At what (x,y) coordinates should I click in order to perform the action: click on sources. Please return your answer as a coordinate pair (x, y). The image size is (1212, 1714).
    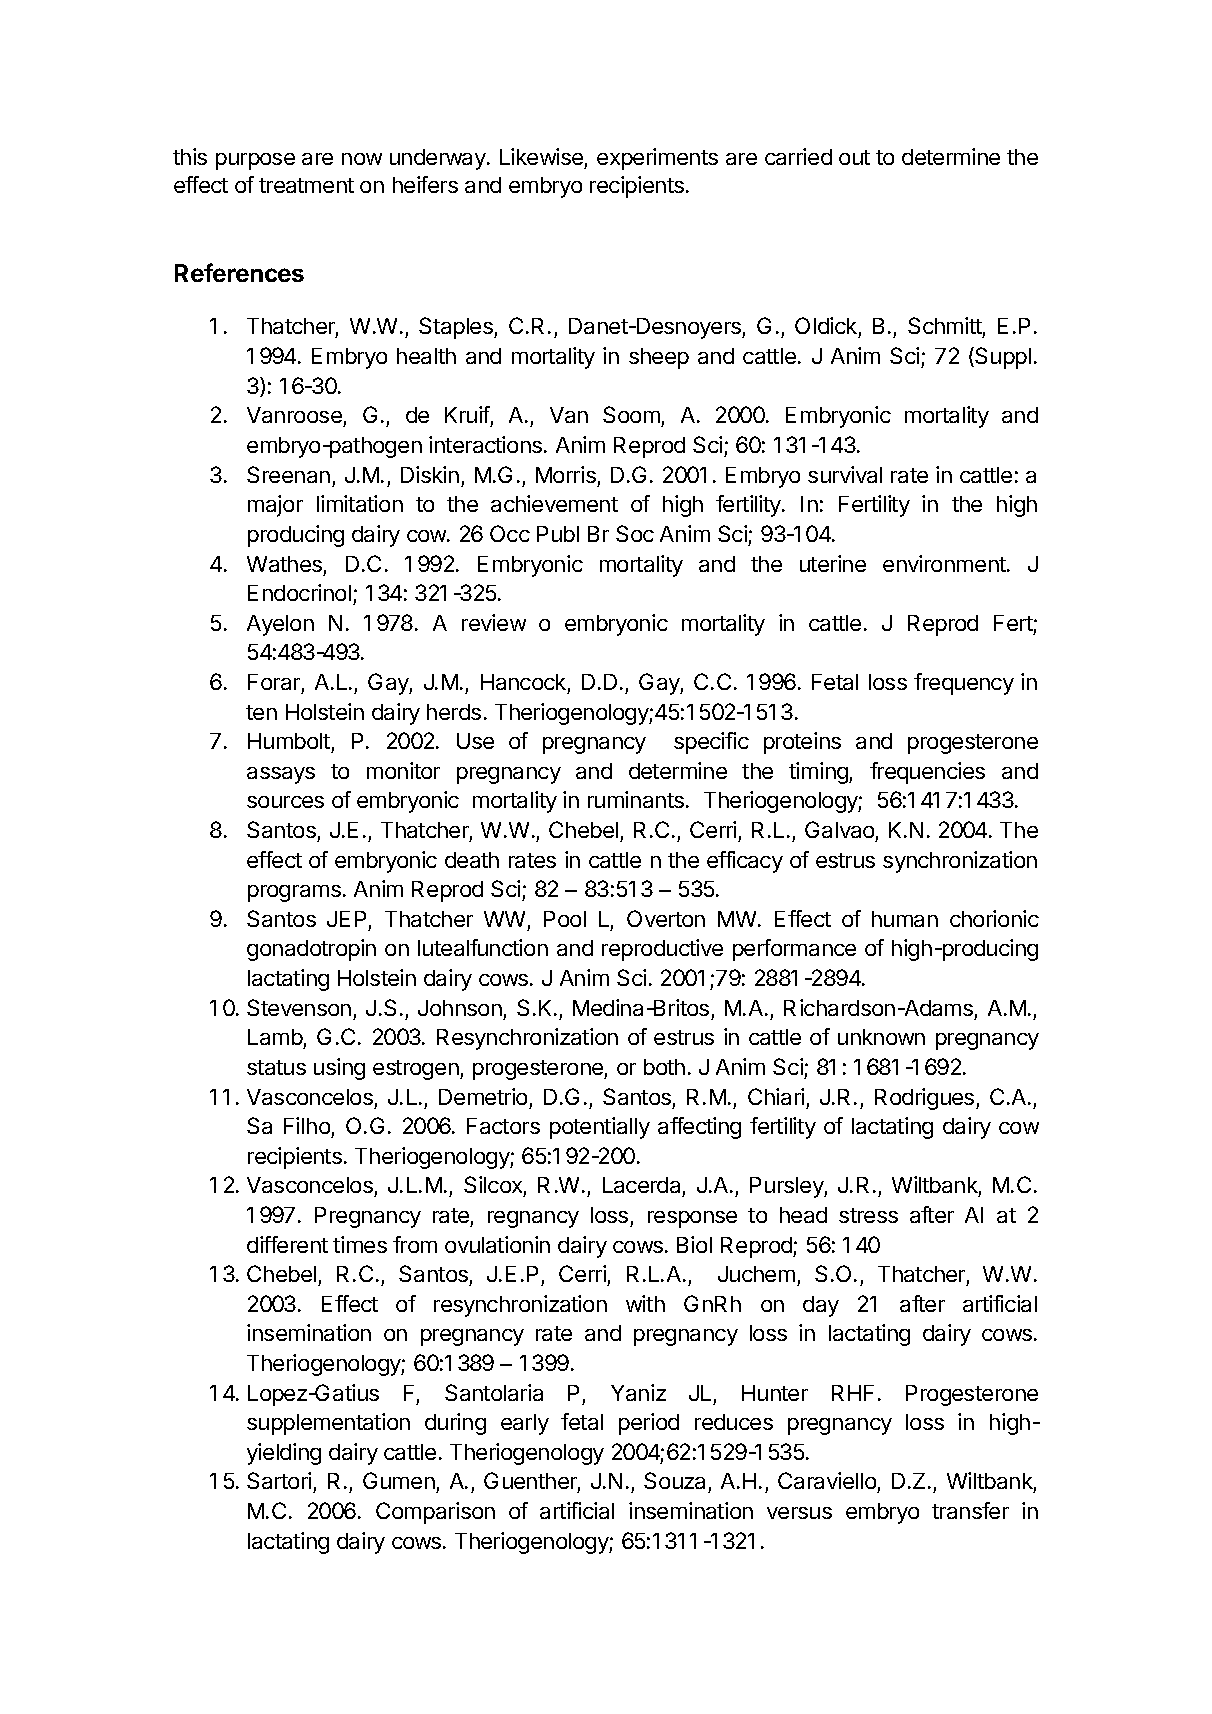
    Looking at the image, I should click on (285, 802).
